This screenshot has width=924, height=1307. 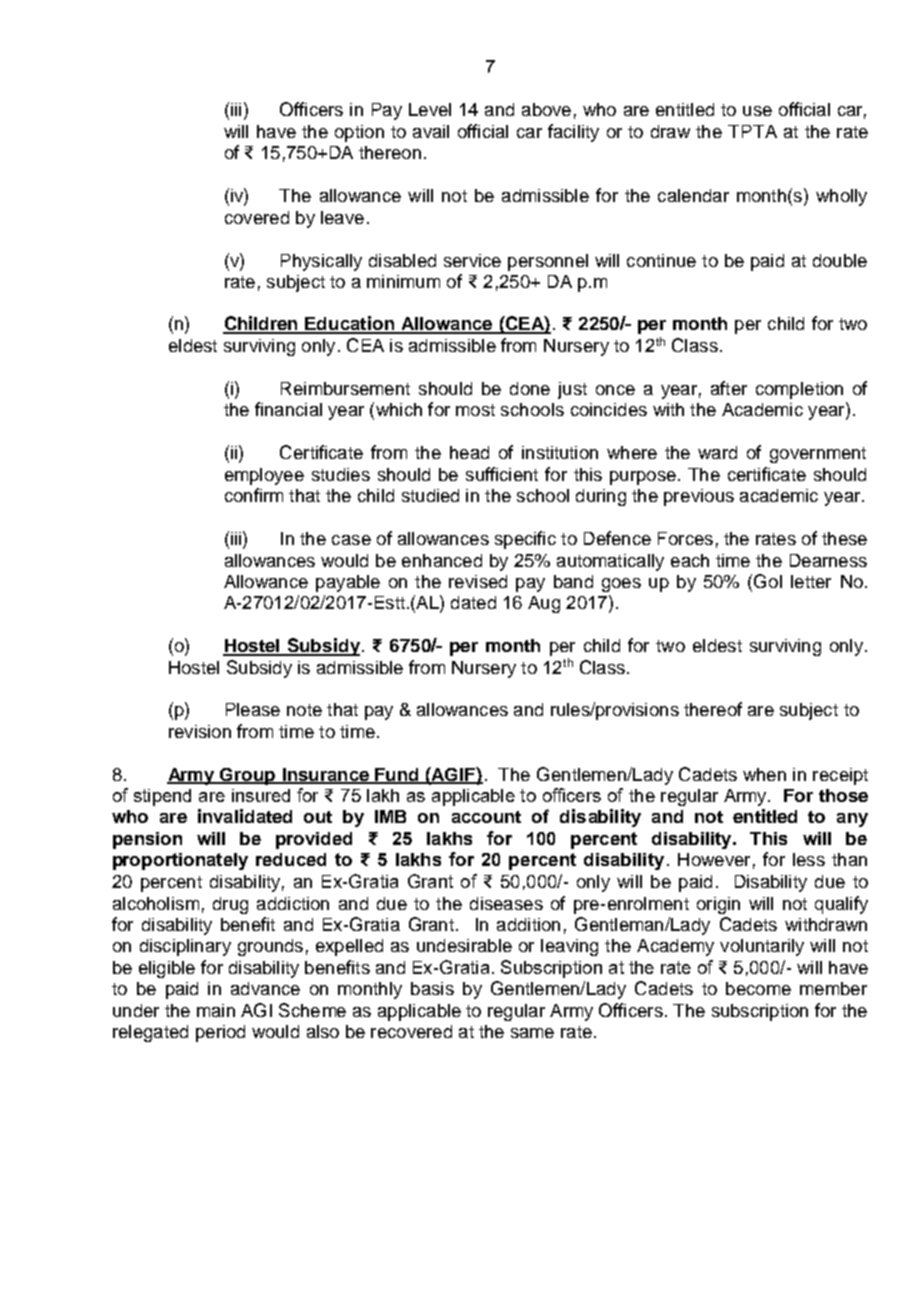 What do you see at coordinates (729, 388) in the screenshot?
I see `after` at bounding box center [729, 388].
